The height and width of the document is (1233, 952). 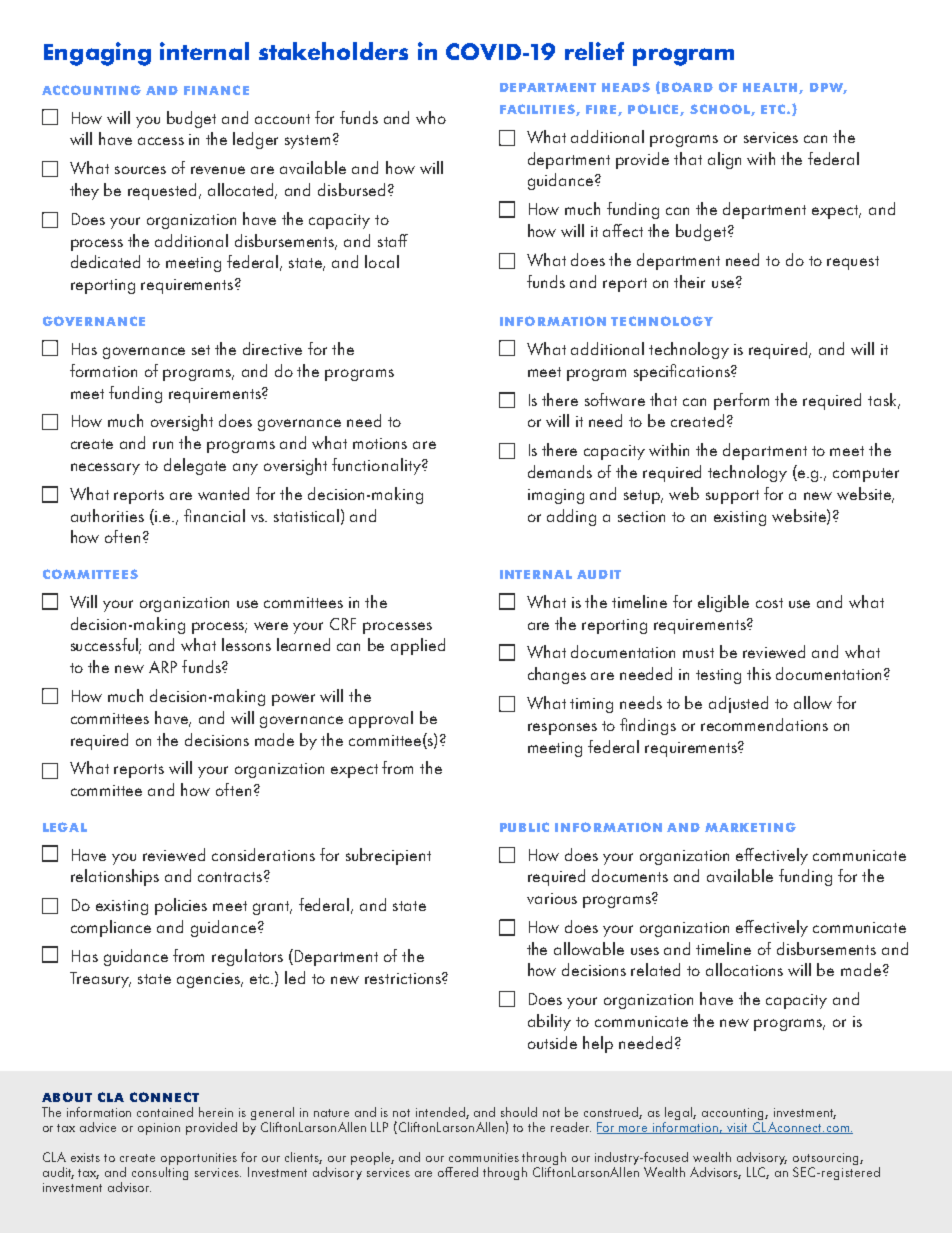 What do you see at coordinates (552, 898) in the document?
I see `various` at bounding box center [552, 898].
